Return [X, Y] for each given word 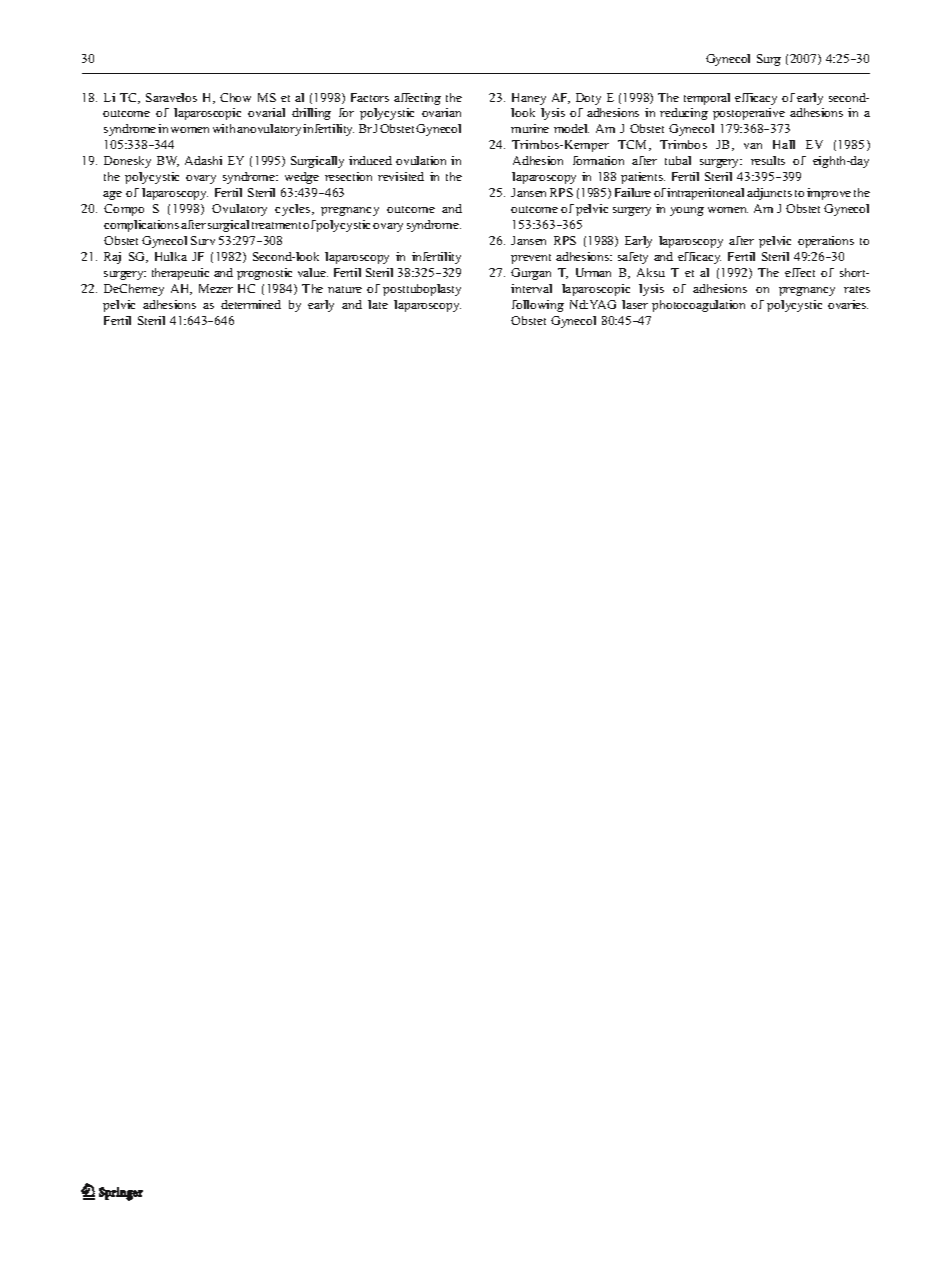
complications [141, 226]
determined [251, 304]
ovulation [421, 160]
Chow [235, 97]
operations [826, 242]
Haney [529, 99]
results [768, 160]
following [538, 306]
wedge [302, 178]
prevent [531, 259]
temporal [707, 99]
